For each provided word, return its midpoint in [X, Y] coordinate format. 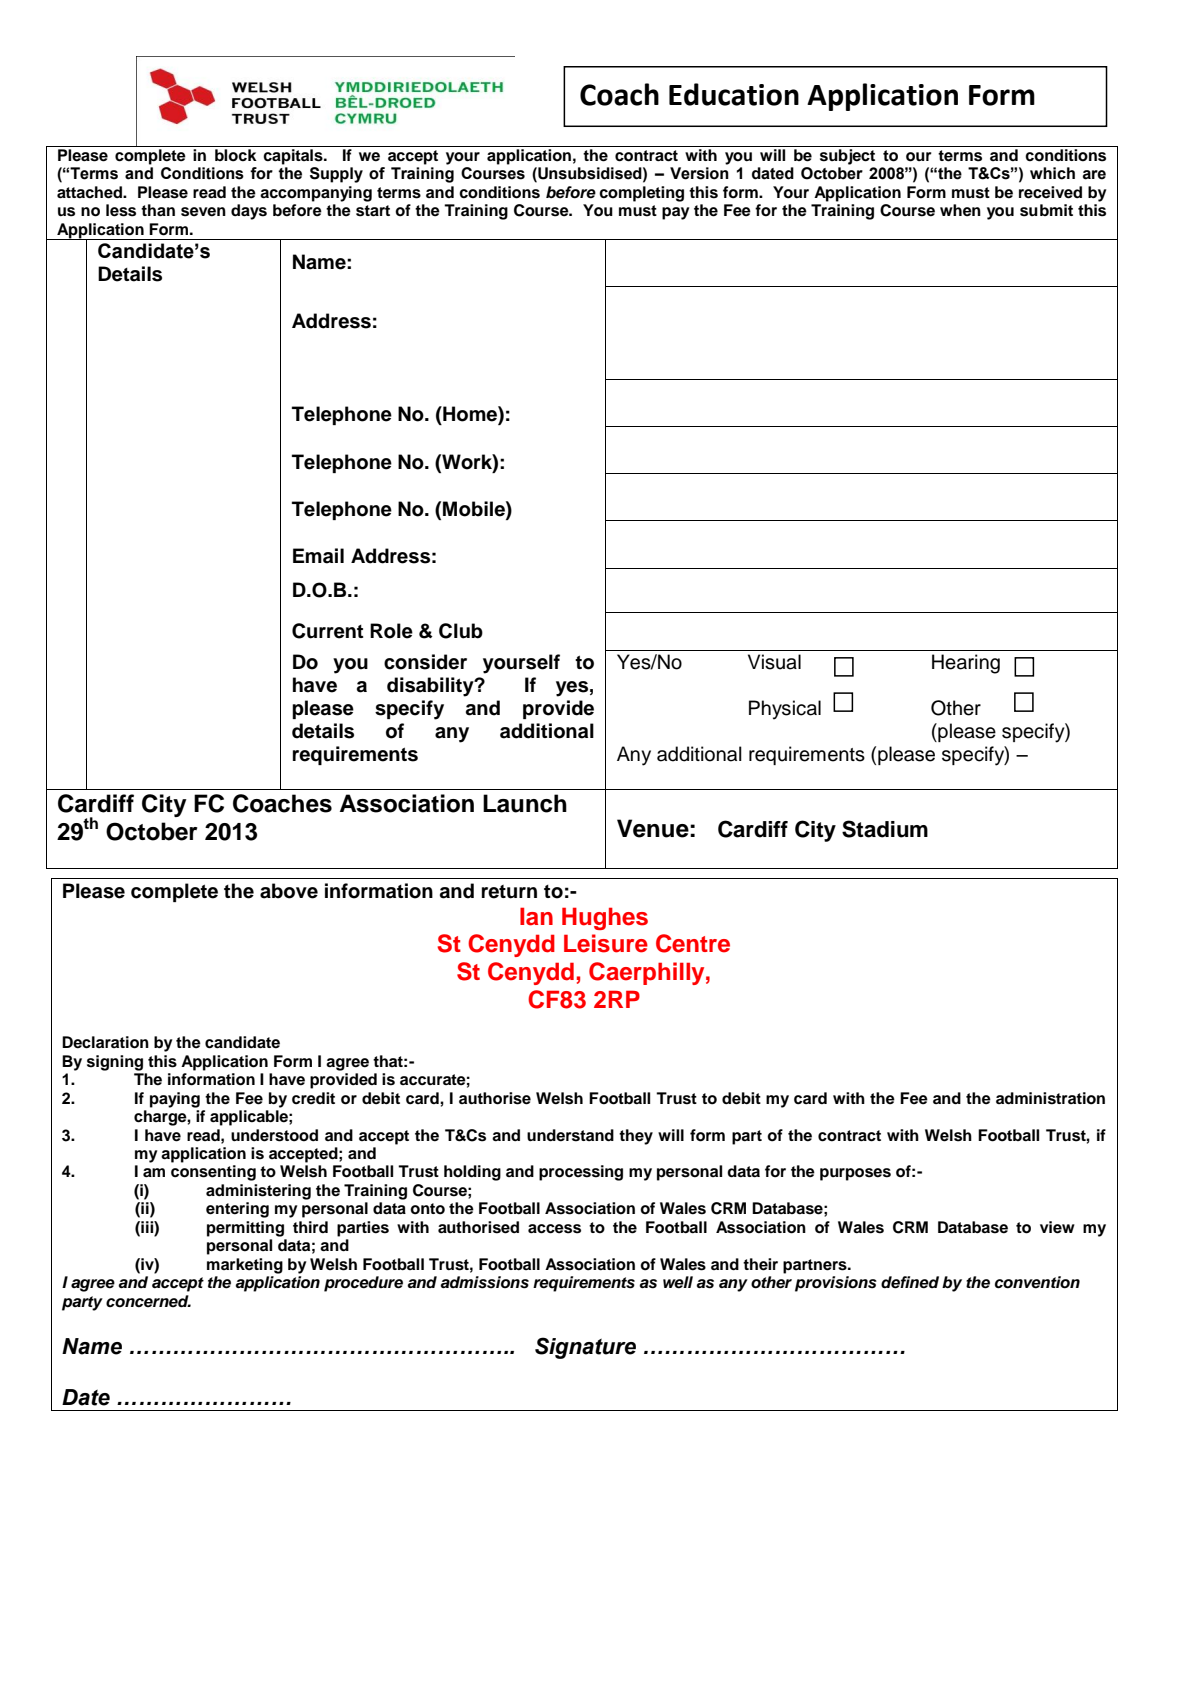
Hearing [966, 664]
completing [641, 194]
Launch [525, 803]
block [236, 155]
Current [327, 631]
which [1052, 173]
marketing [245, 1266]
